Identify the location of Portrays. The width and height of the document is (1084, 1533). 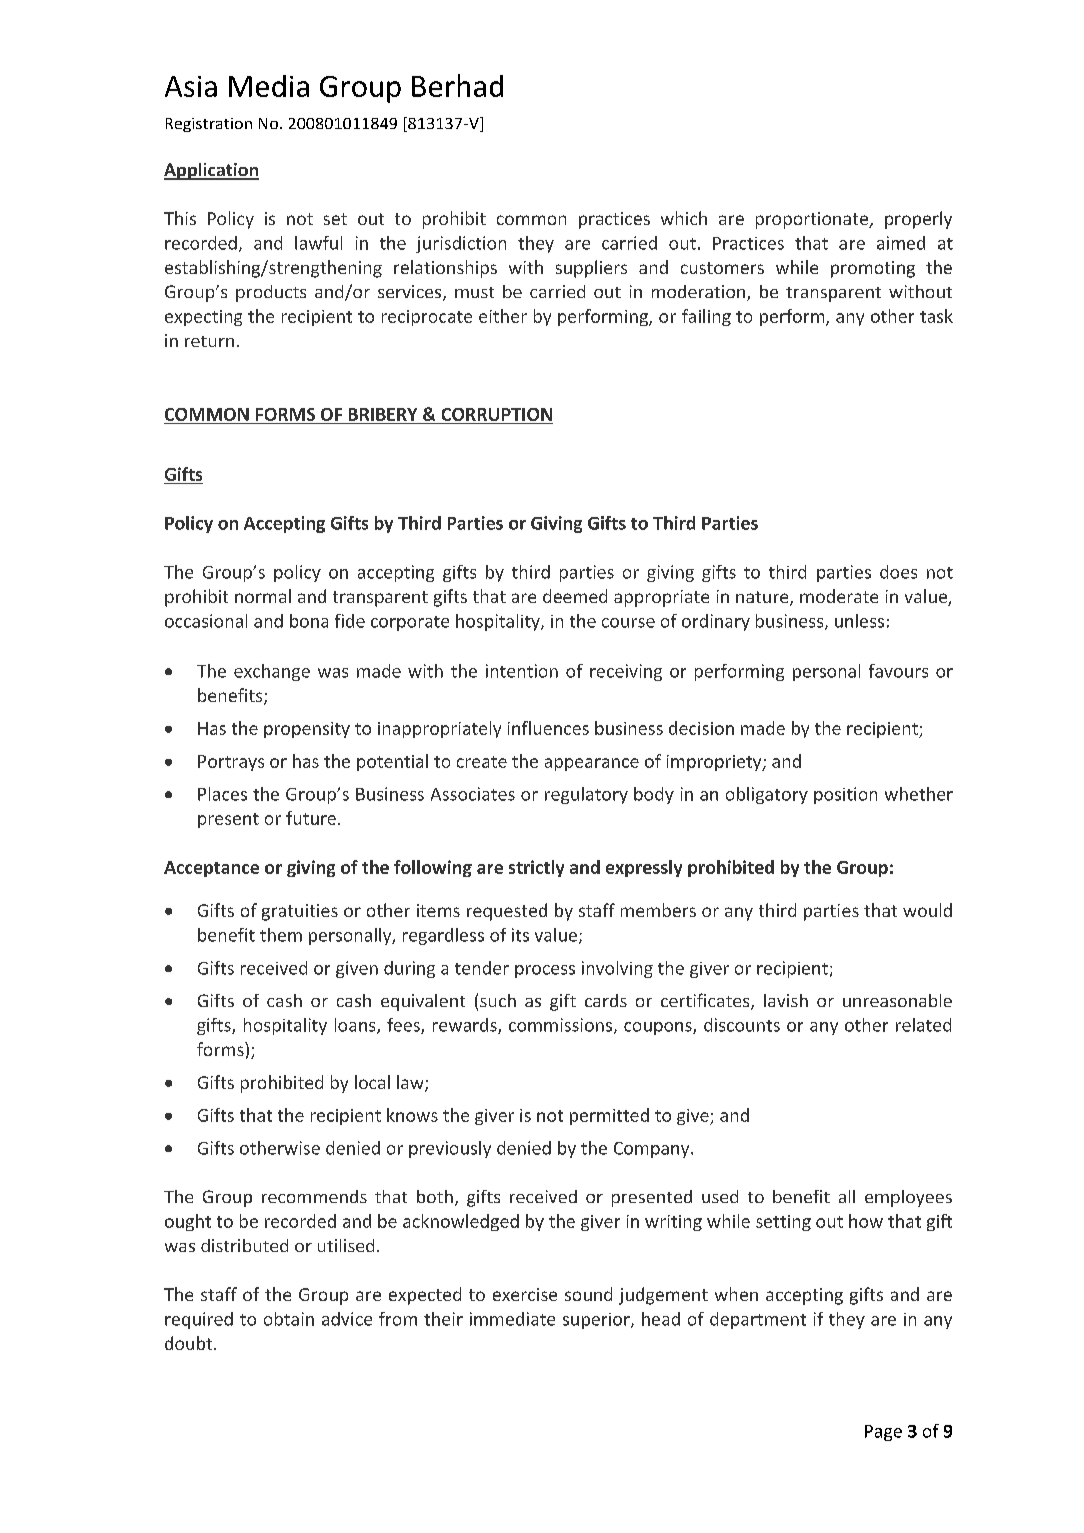
(231, 763).
